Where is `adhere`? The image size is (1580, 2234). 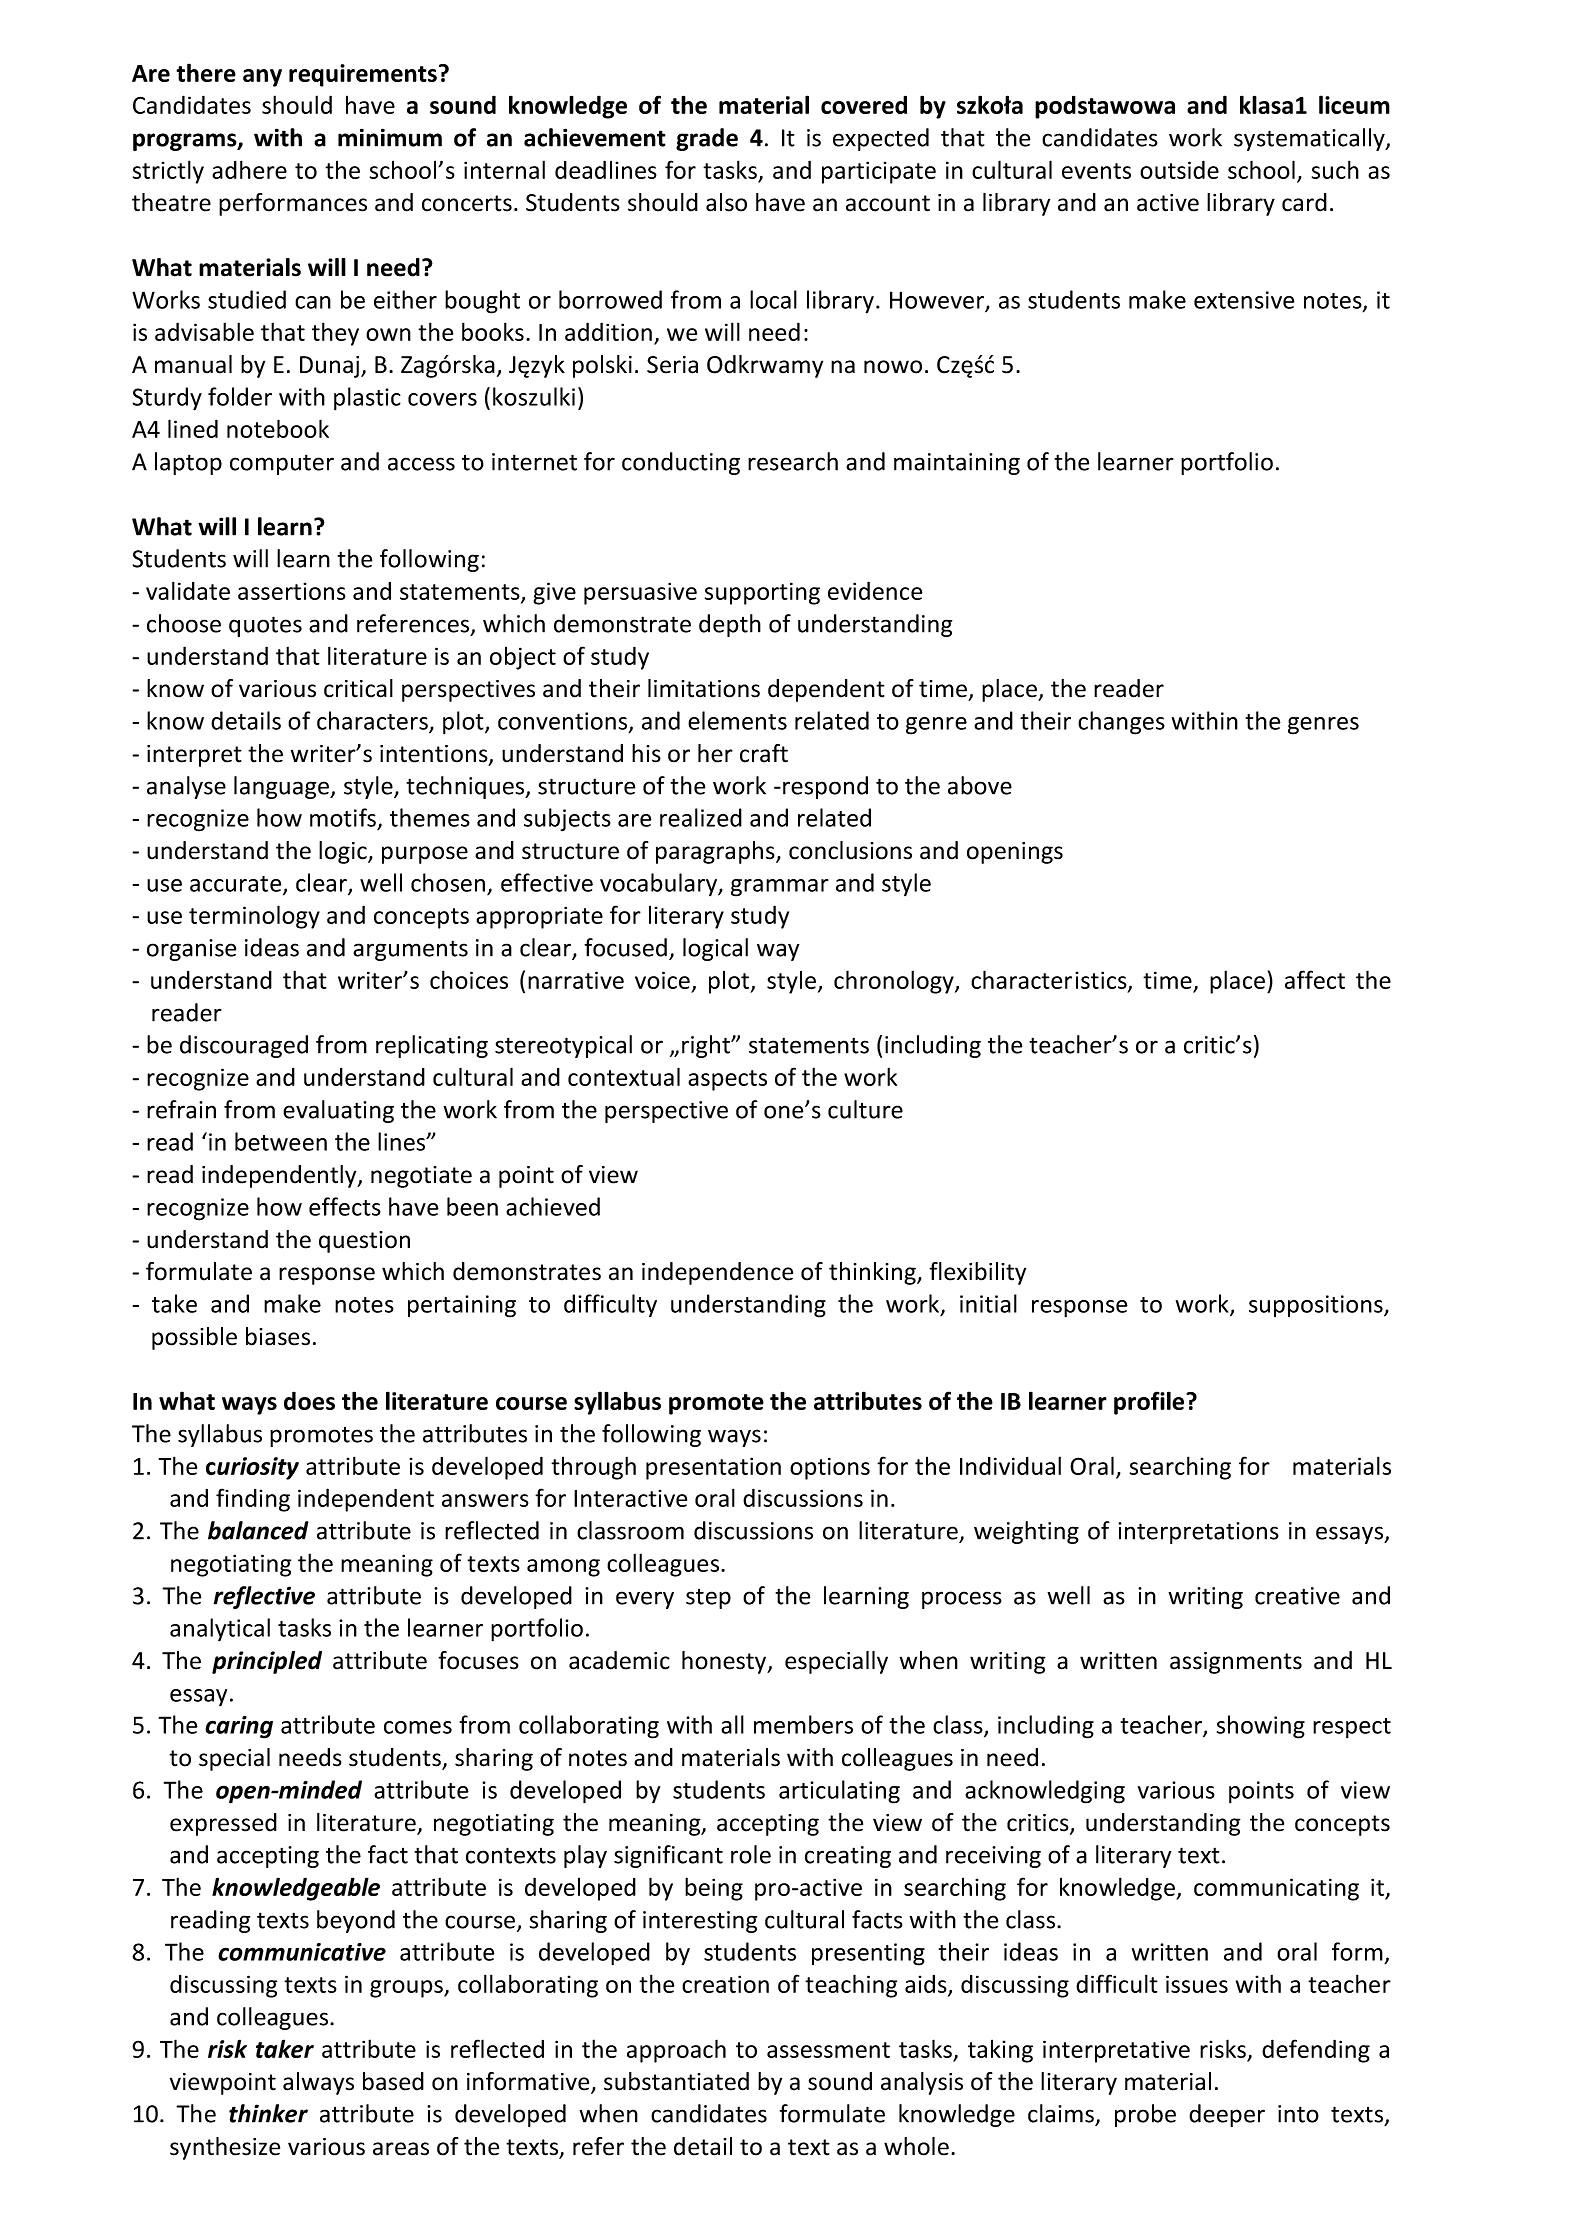
adhere is located at coordinates (249, 169).
